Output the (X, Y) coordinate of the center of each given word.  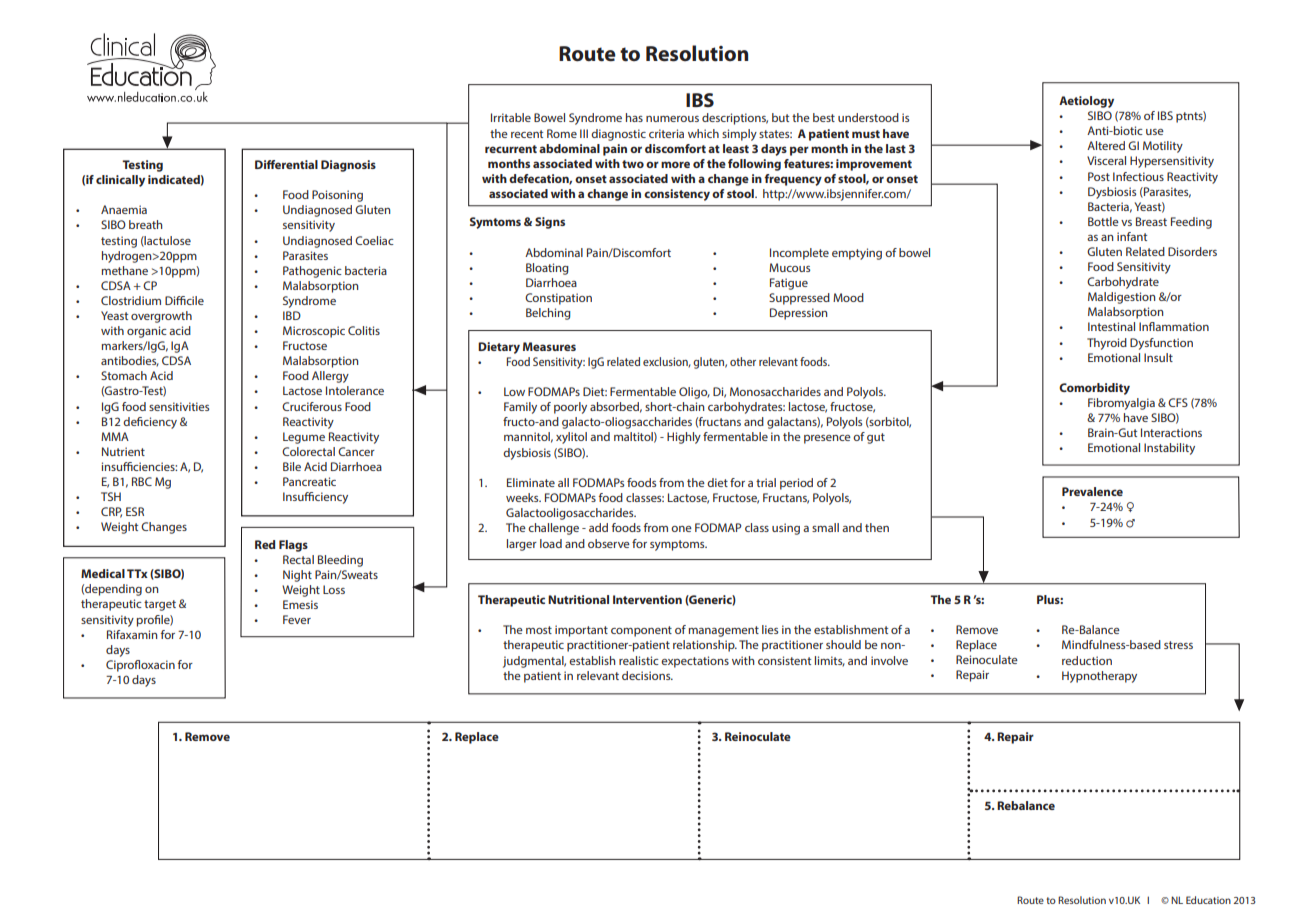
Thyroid (1107, 344)
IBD (292, 315)
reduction (1087, 660)
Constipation (558, 299)
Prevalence (1092, 491)
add (598, 527)
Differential (286, 164)
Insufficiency (315, 498)
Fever (297, 619)
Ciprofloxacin (140, 666)
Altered (1106, 145)
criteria (666, 133)
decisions (647, 675)
